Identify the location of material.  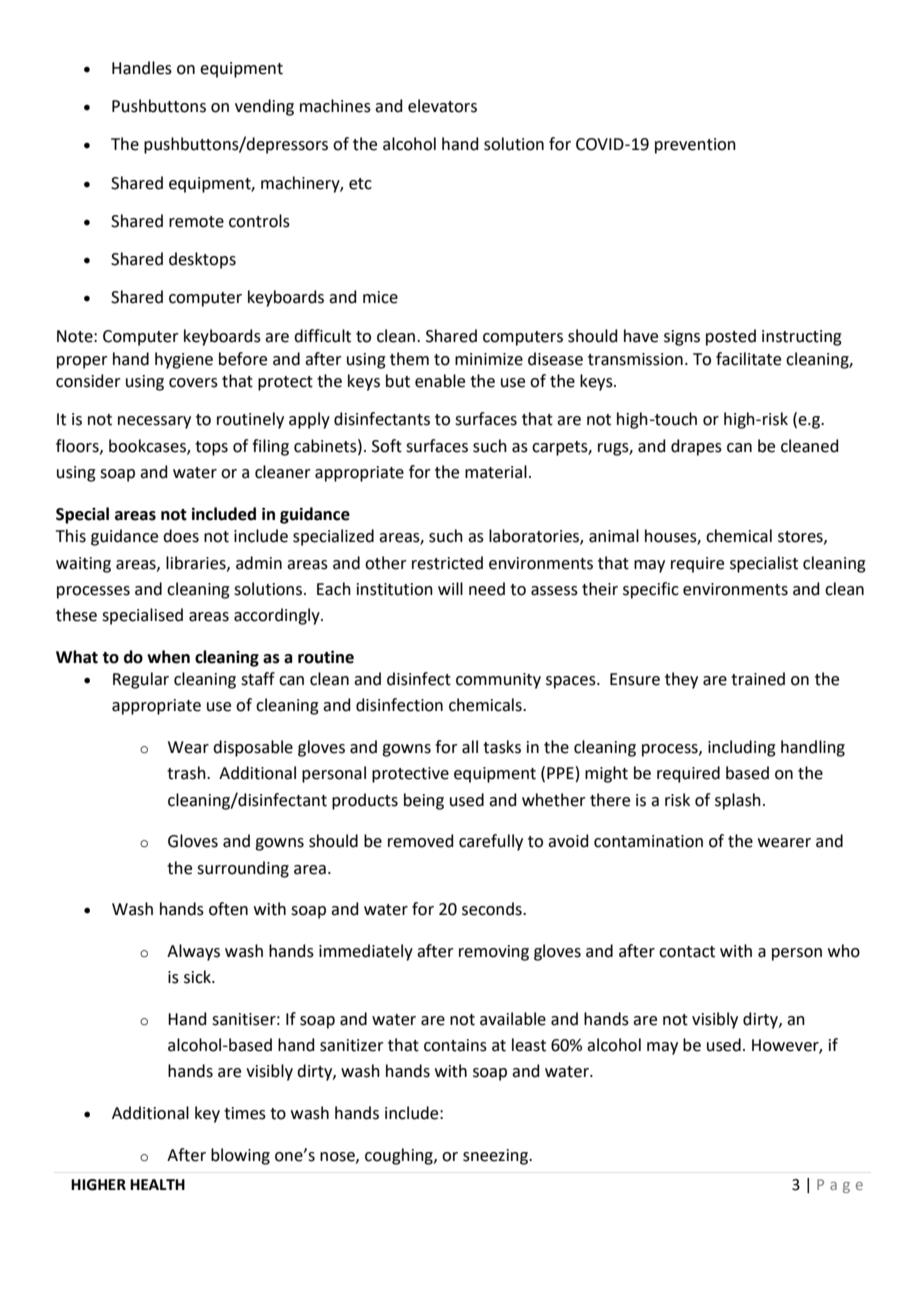
(496, 472).
